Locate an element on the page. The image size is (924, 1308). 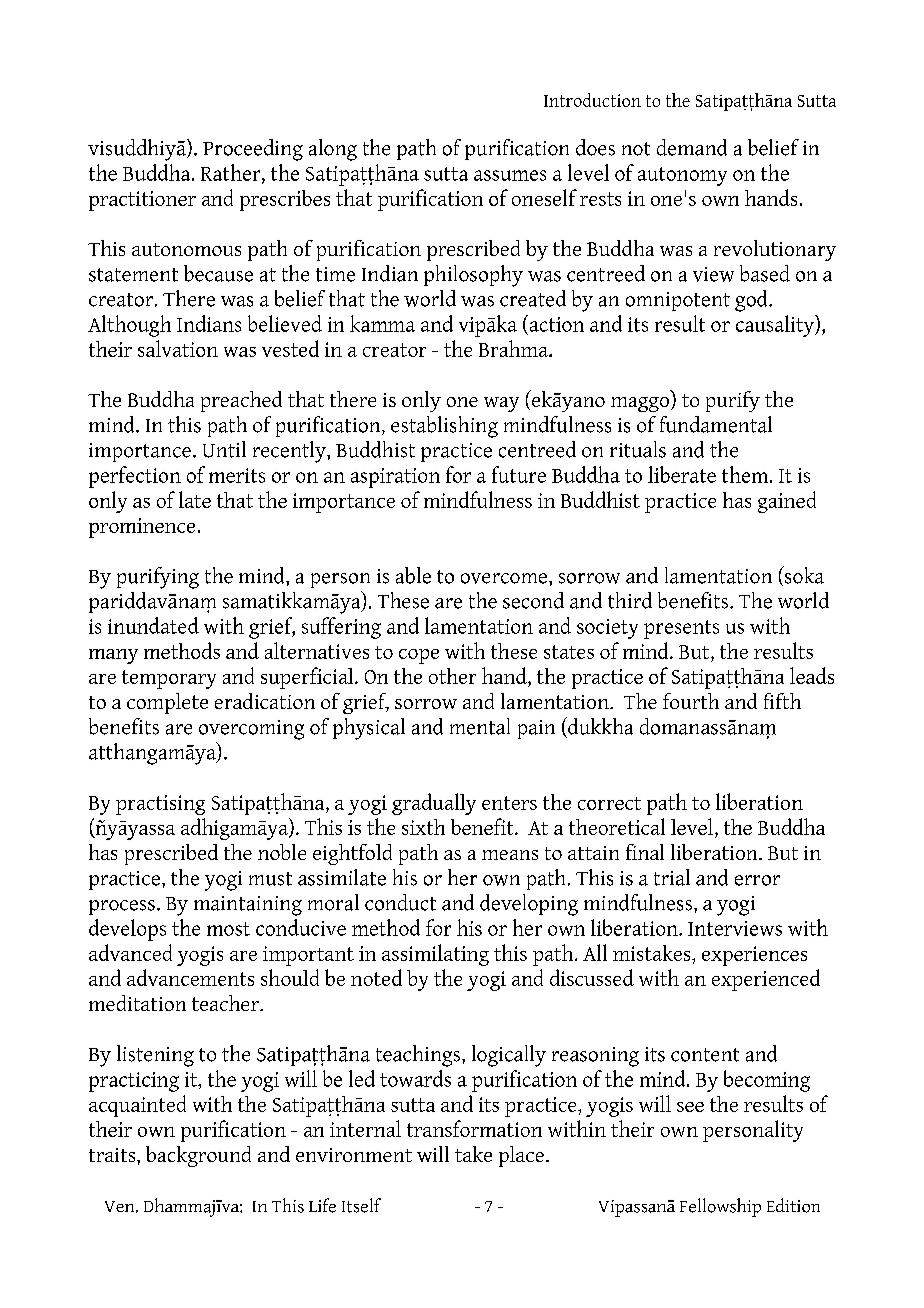
background is located at coordinates (198, 1156).
